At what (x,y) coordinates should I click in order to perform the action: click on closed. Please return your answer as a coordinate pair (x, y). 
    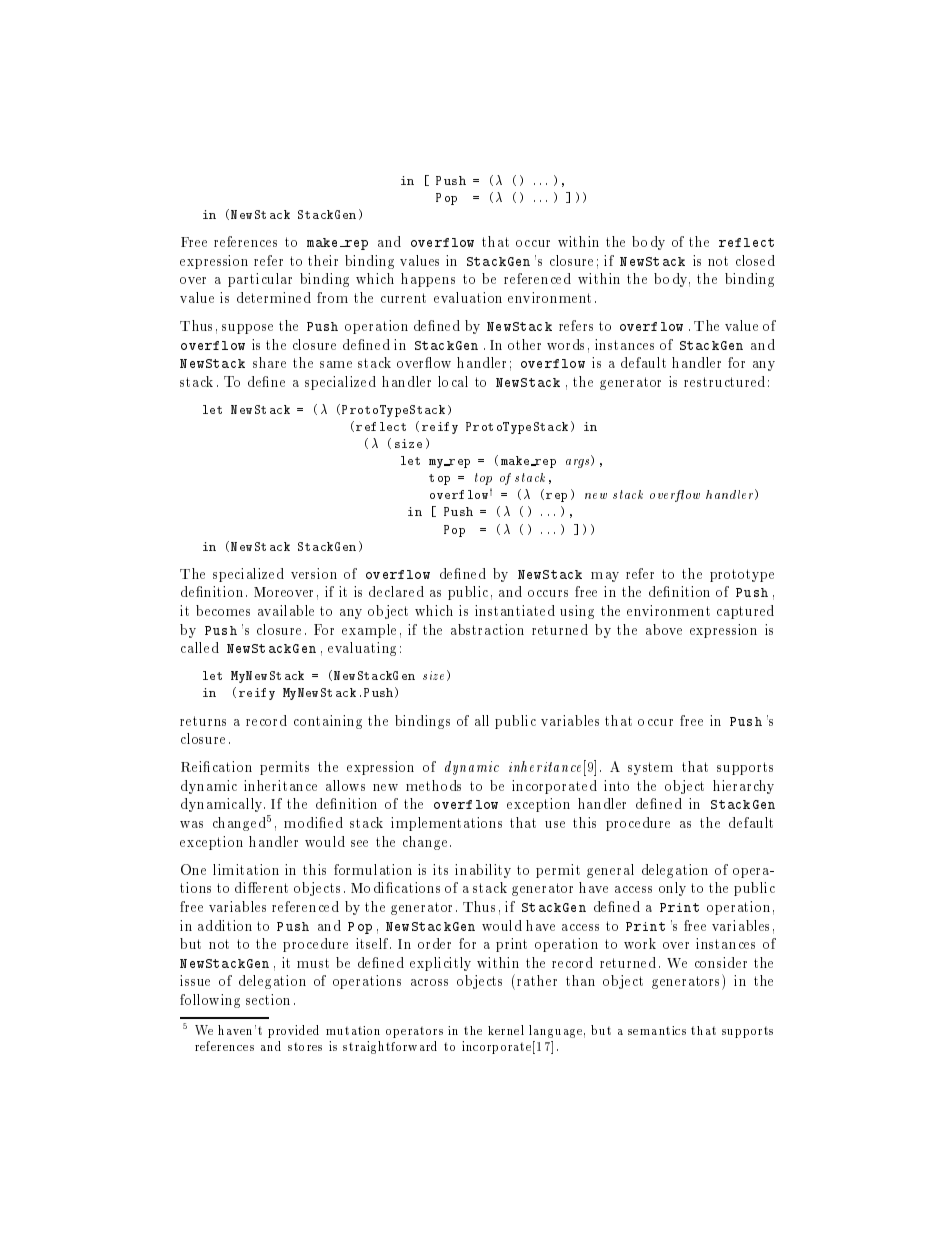
    Looking at the image, I should click on (755, 260).
